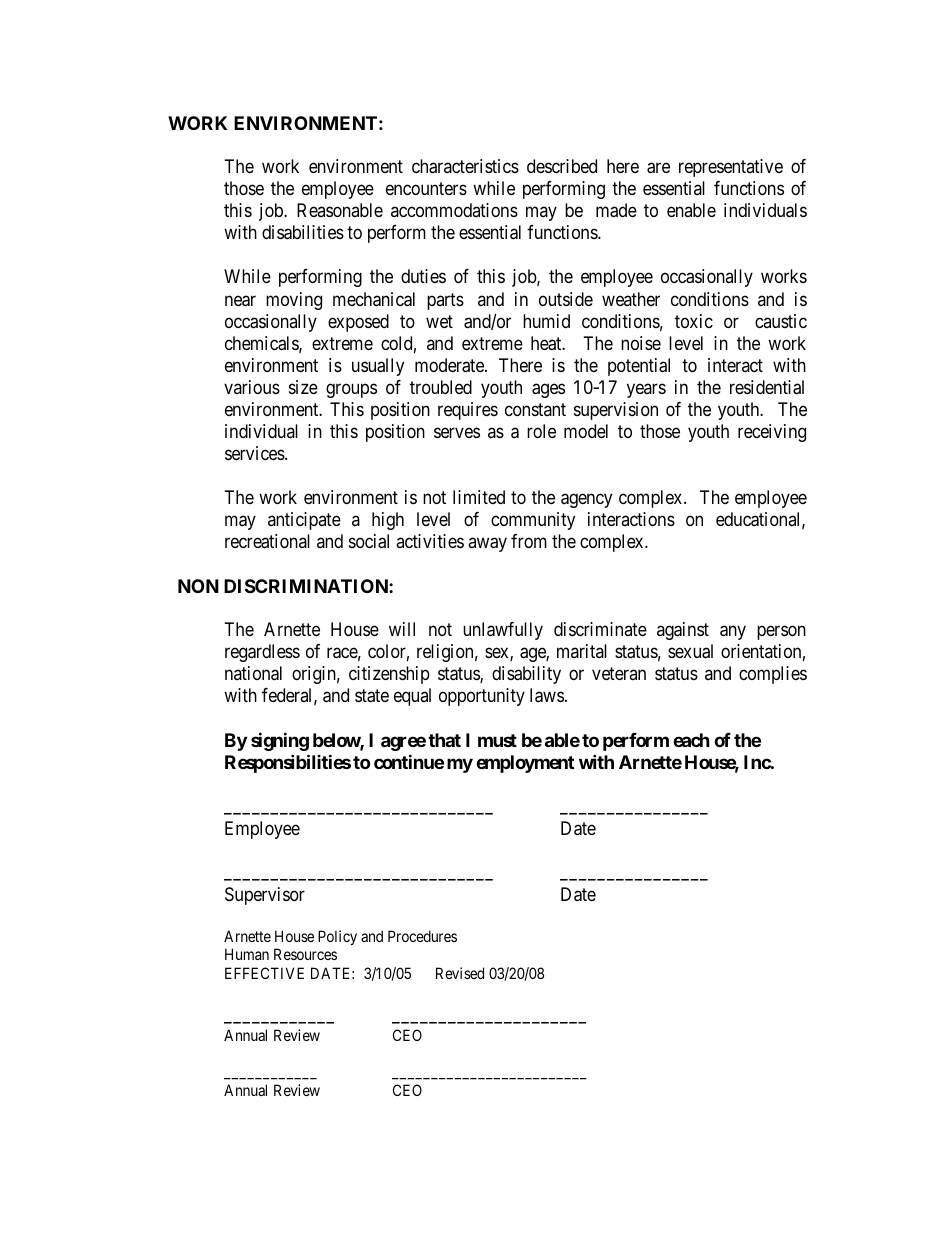 This image has width=952, height=1233. Describe the element at coordinates (303, 232) in the image. I see `disabilities` at that location.
